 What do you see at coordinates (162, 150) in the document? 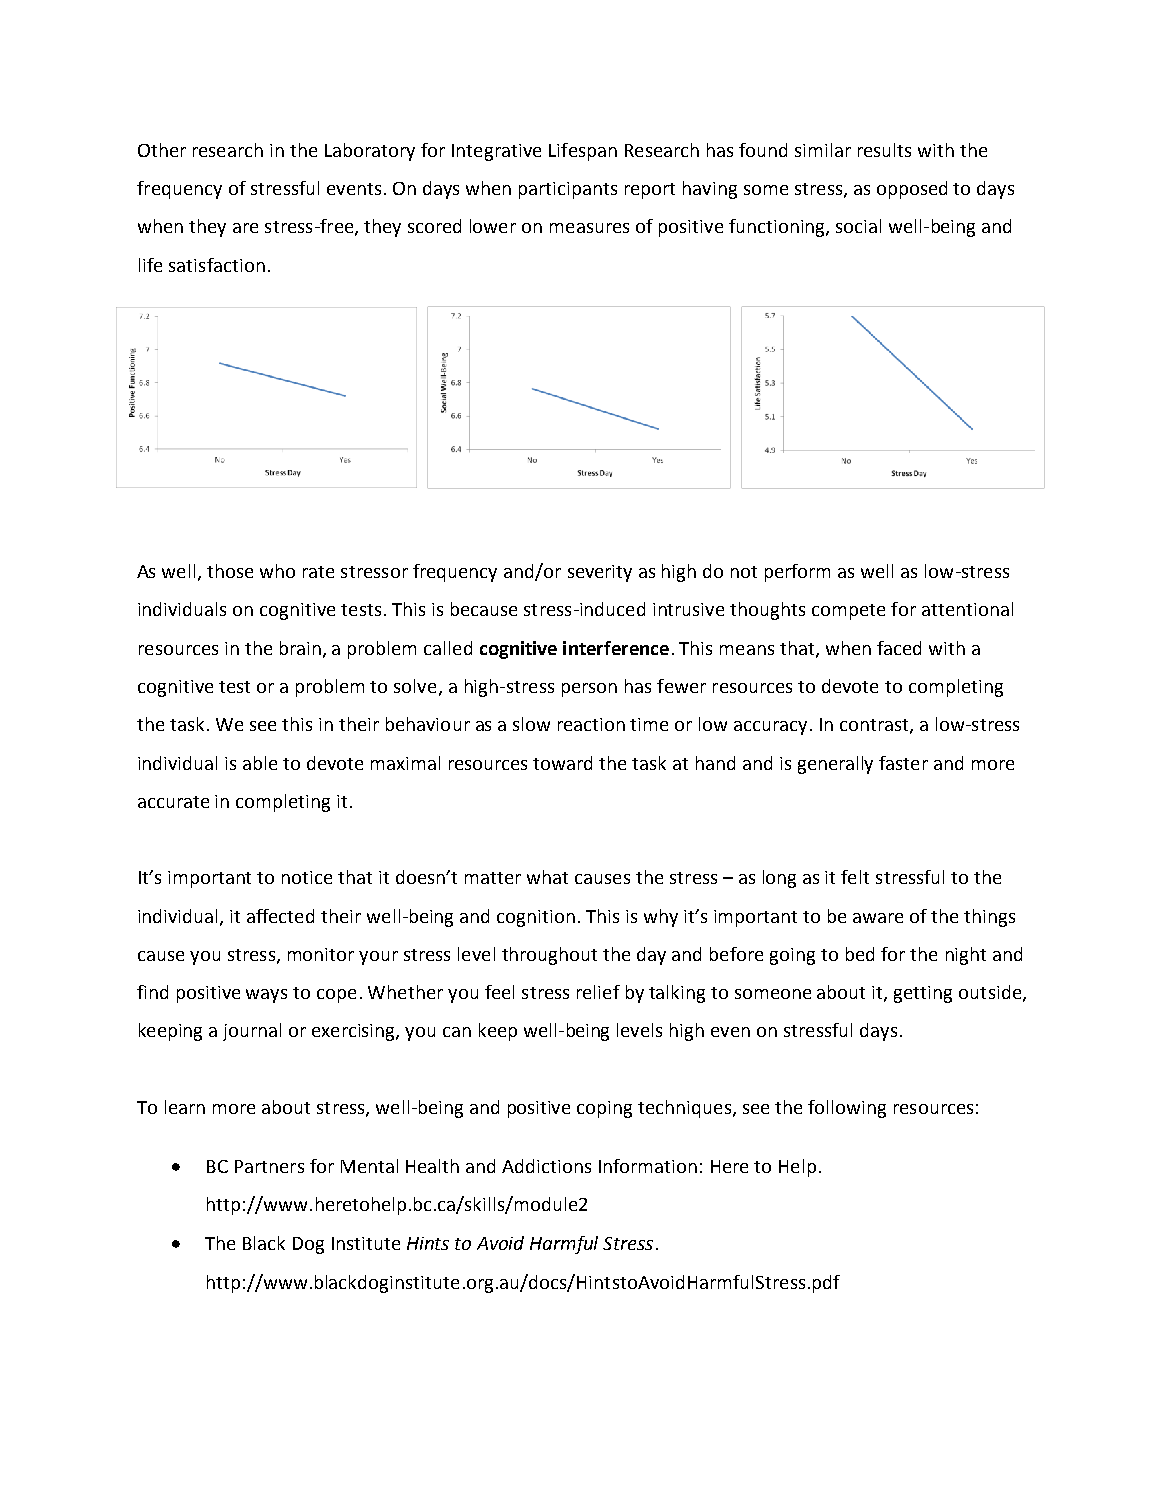
I see `Other` at bounding box center [162, 150].
